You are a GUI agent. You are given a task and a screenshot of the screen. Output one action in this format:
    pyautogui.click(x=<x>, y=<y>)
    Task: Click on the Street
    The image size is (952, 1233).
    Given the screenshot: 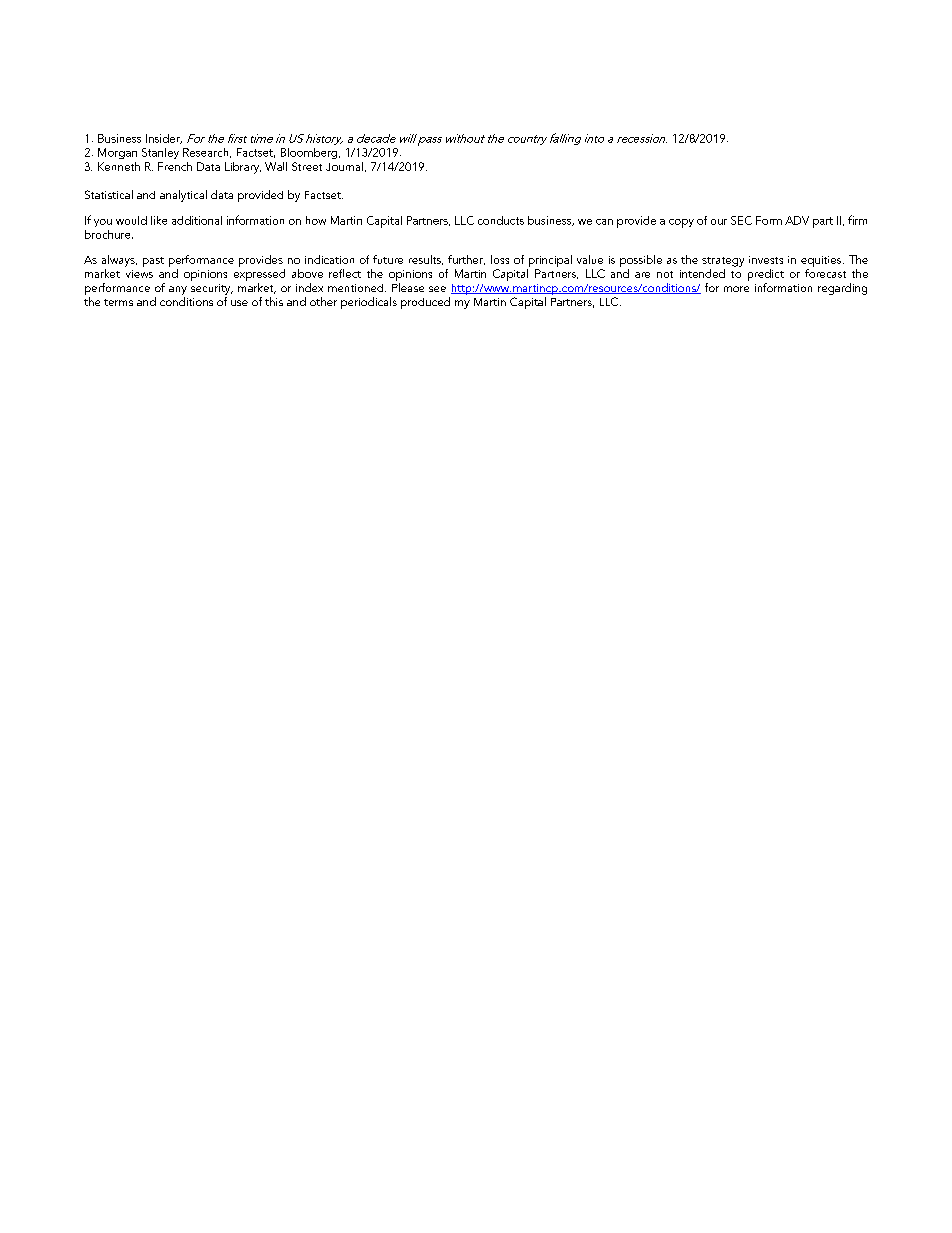 What is the action you would take?
    pyautogui.click(x=307, y=166)
